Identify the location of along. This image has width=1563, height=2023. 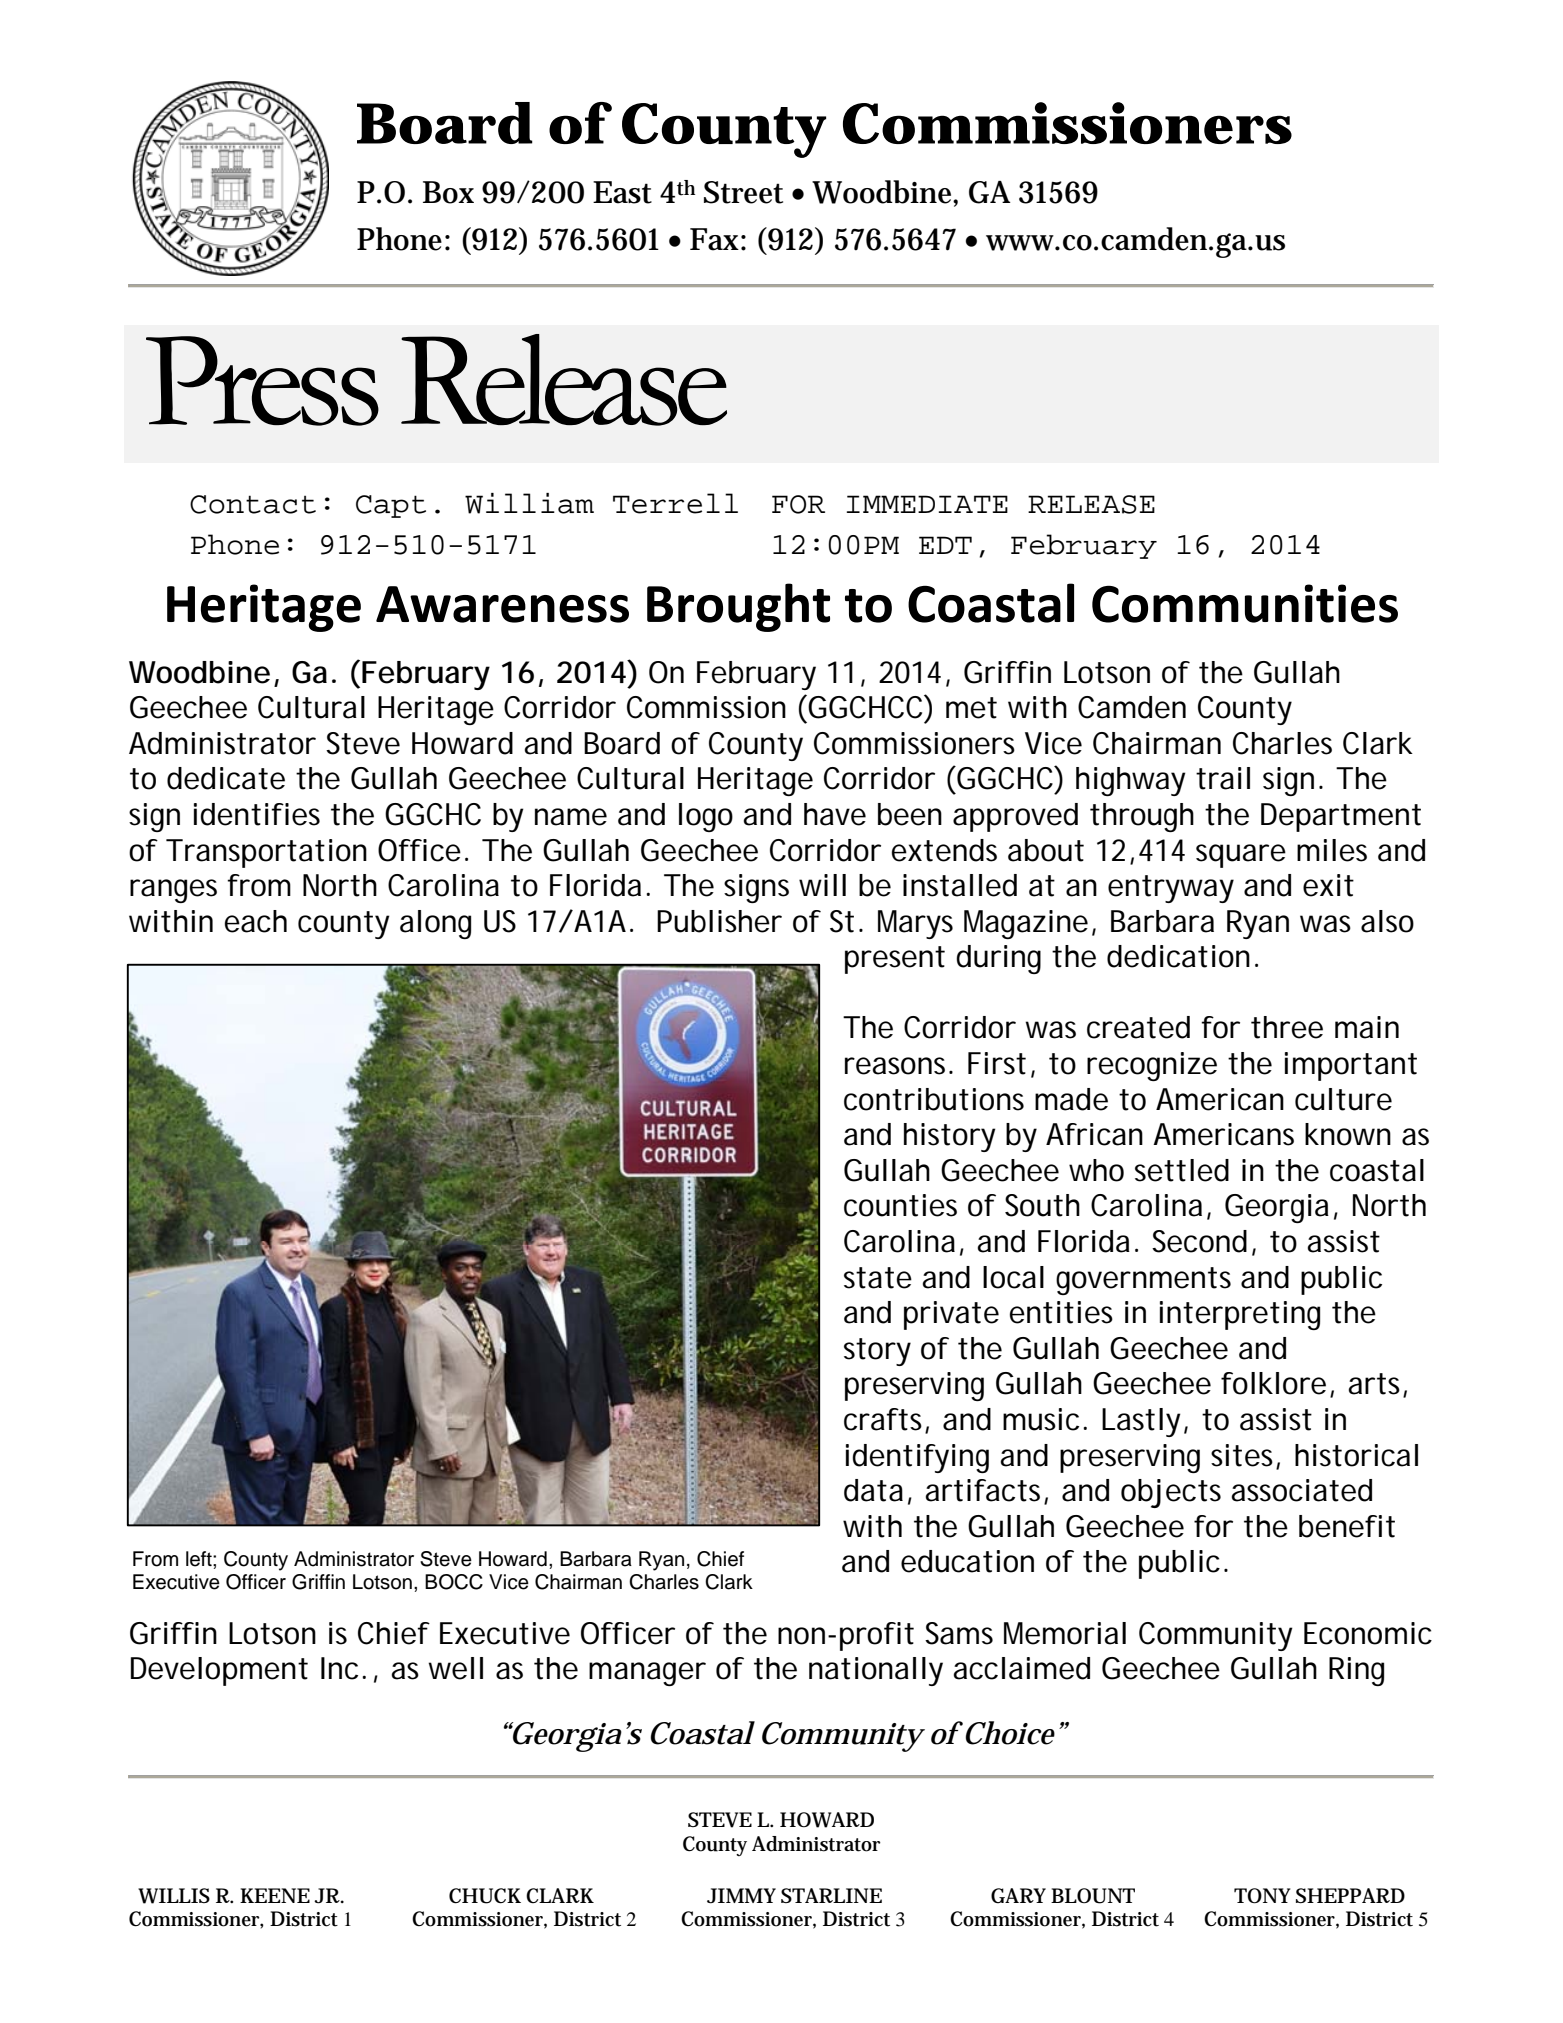
(435, 924).
